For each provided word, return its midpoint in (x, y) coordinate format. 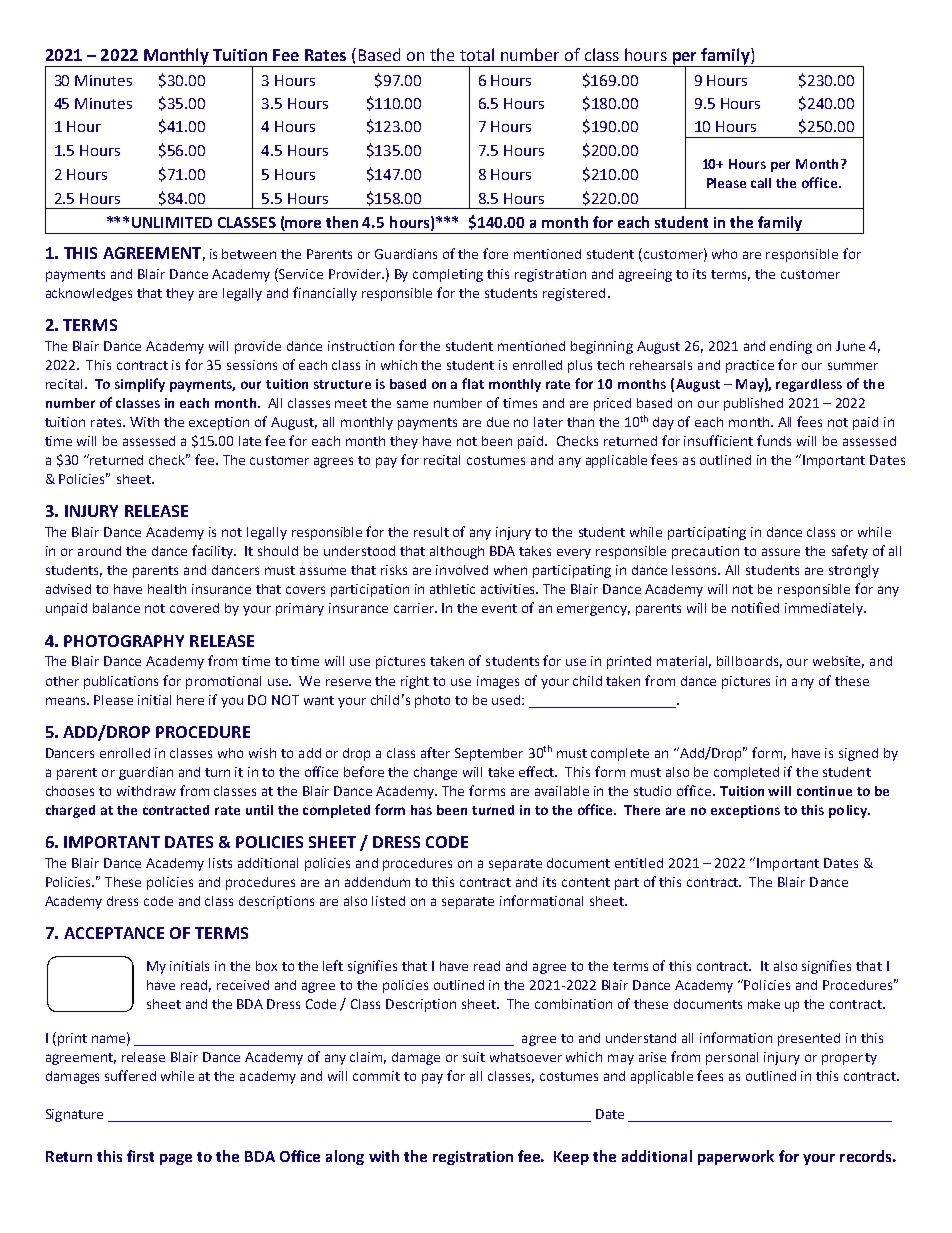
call (761, 183)
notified (755, 607)
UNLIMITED (172, 222)
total (477, 54)
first (140, 1156)
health (167, 589)
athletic (452, 589)
